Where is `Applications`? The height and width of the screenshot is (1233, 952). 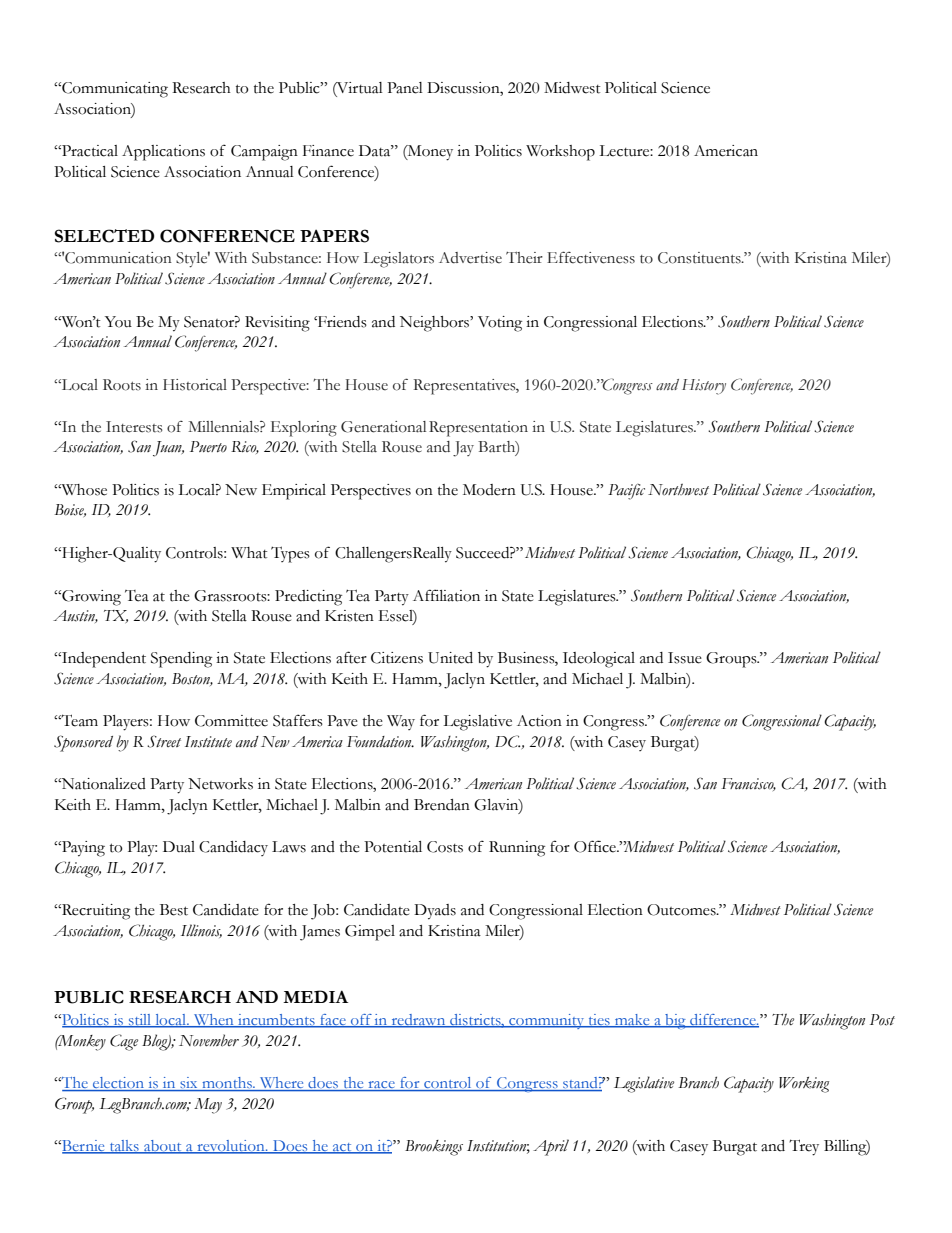
Applications is located at coordinates (163, 153).
